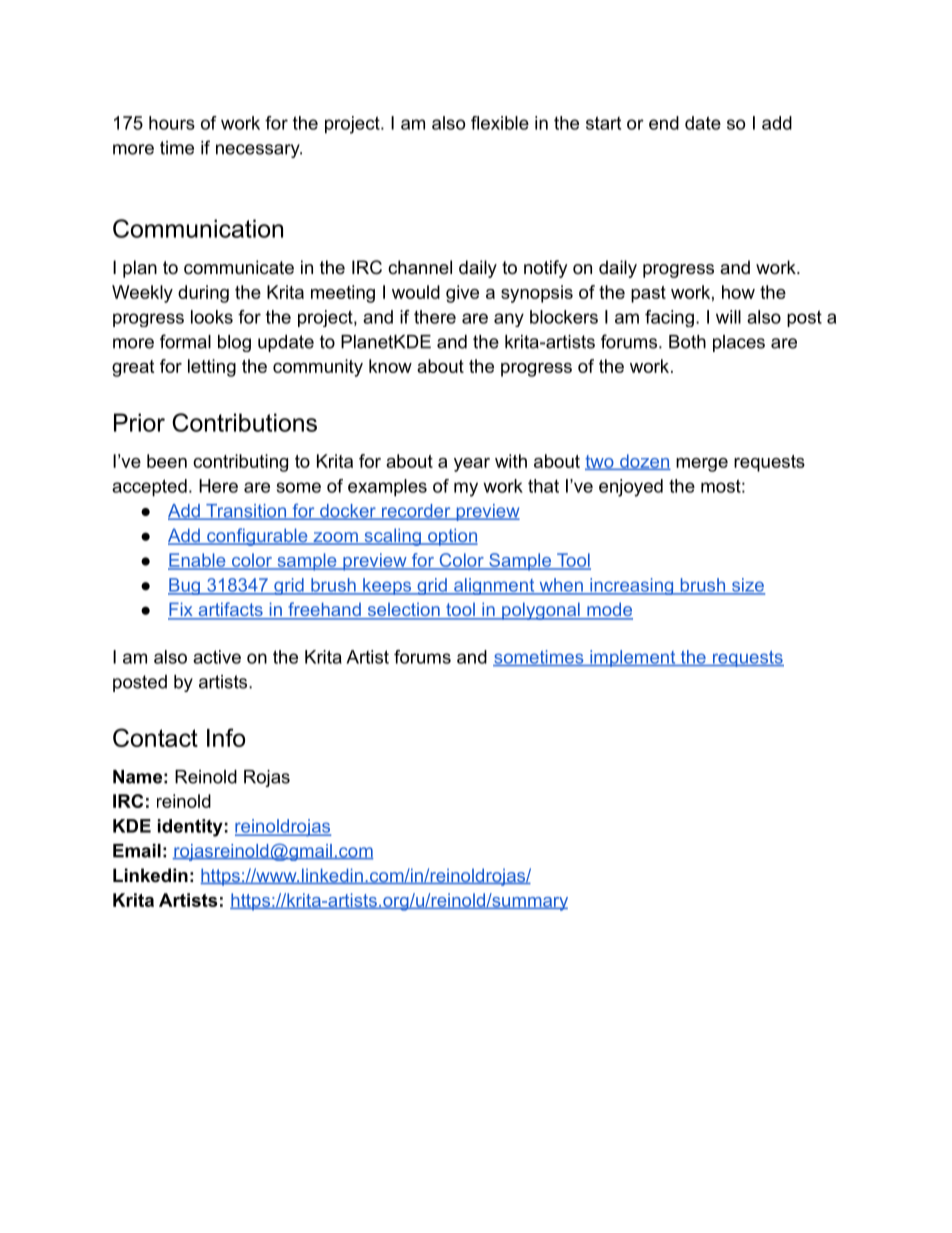 This document has height=1233, width=952. What do you see at coordinates (172, 123) in the document?
I see `hours` at bounding box center [172, 123].
